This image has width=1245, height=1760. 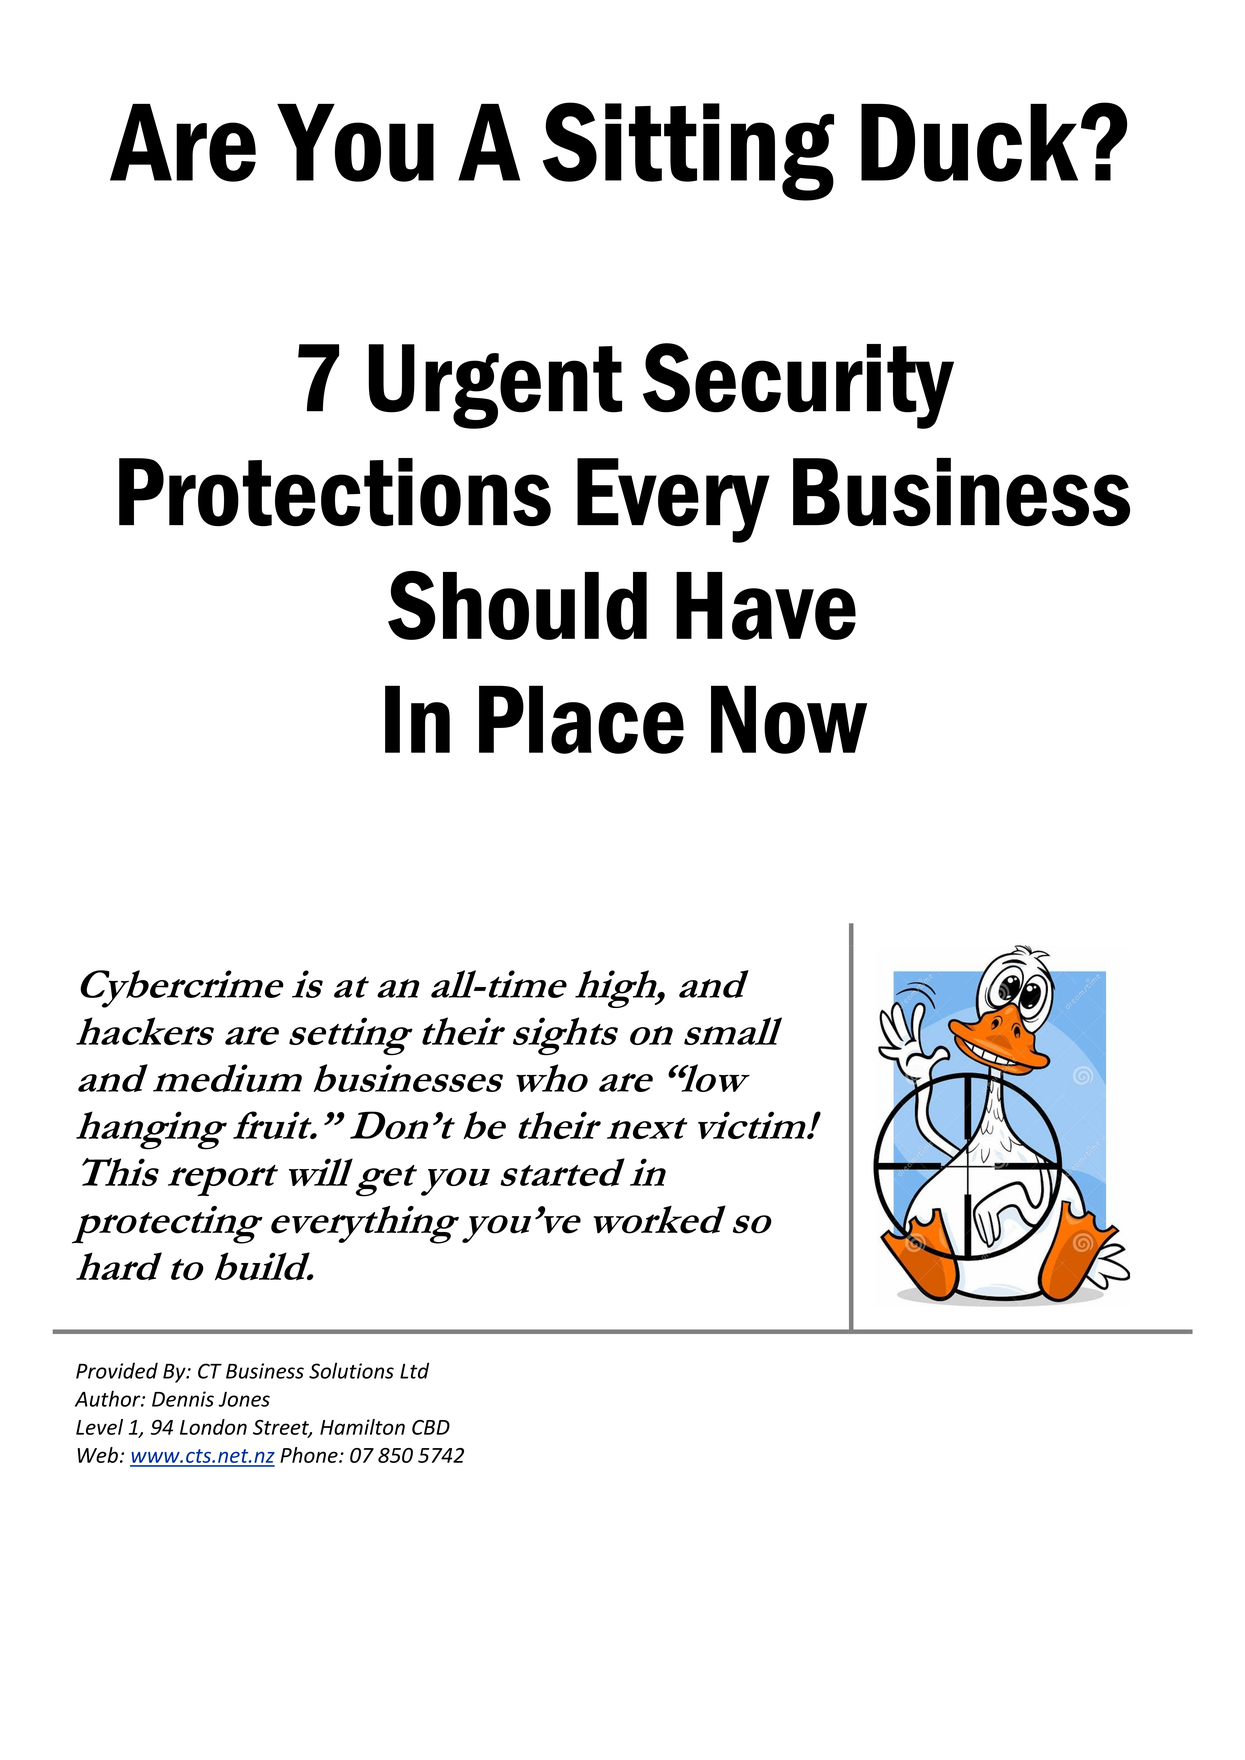 I want to click on Duck, so click(x=969, y=143).
